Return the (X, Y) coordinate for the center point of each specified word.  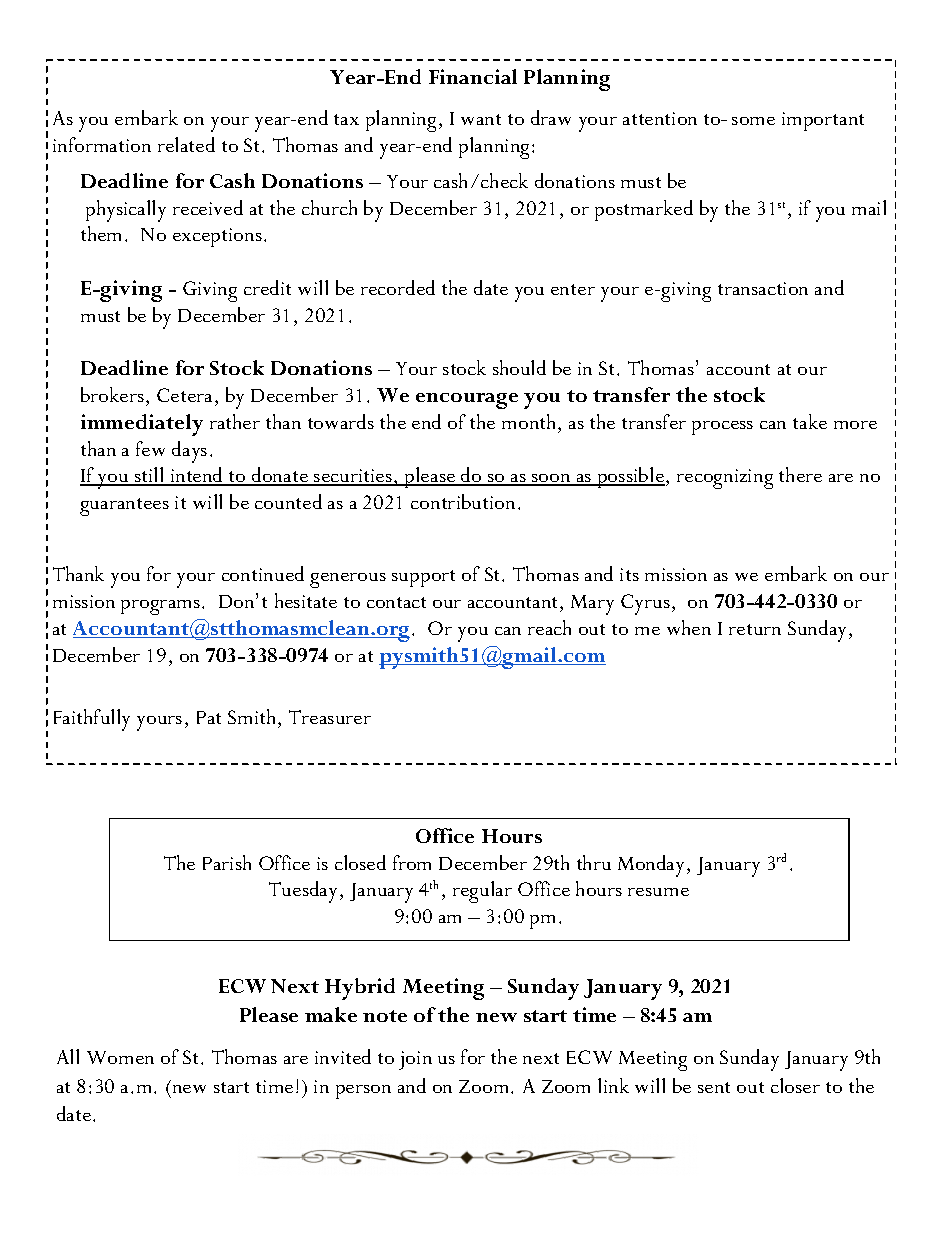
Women (120, 1057)
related (186, 144)
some (753, 121)
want (481, 119)
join (415, 1060)
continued (263, 573)
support (423, 578)
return (755, 629)
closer (795, 1085)
